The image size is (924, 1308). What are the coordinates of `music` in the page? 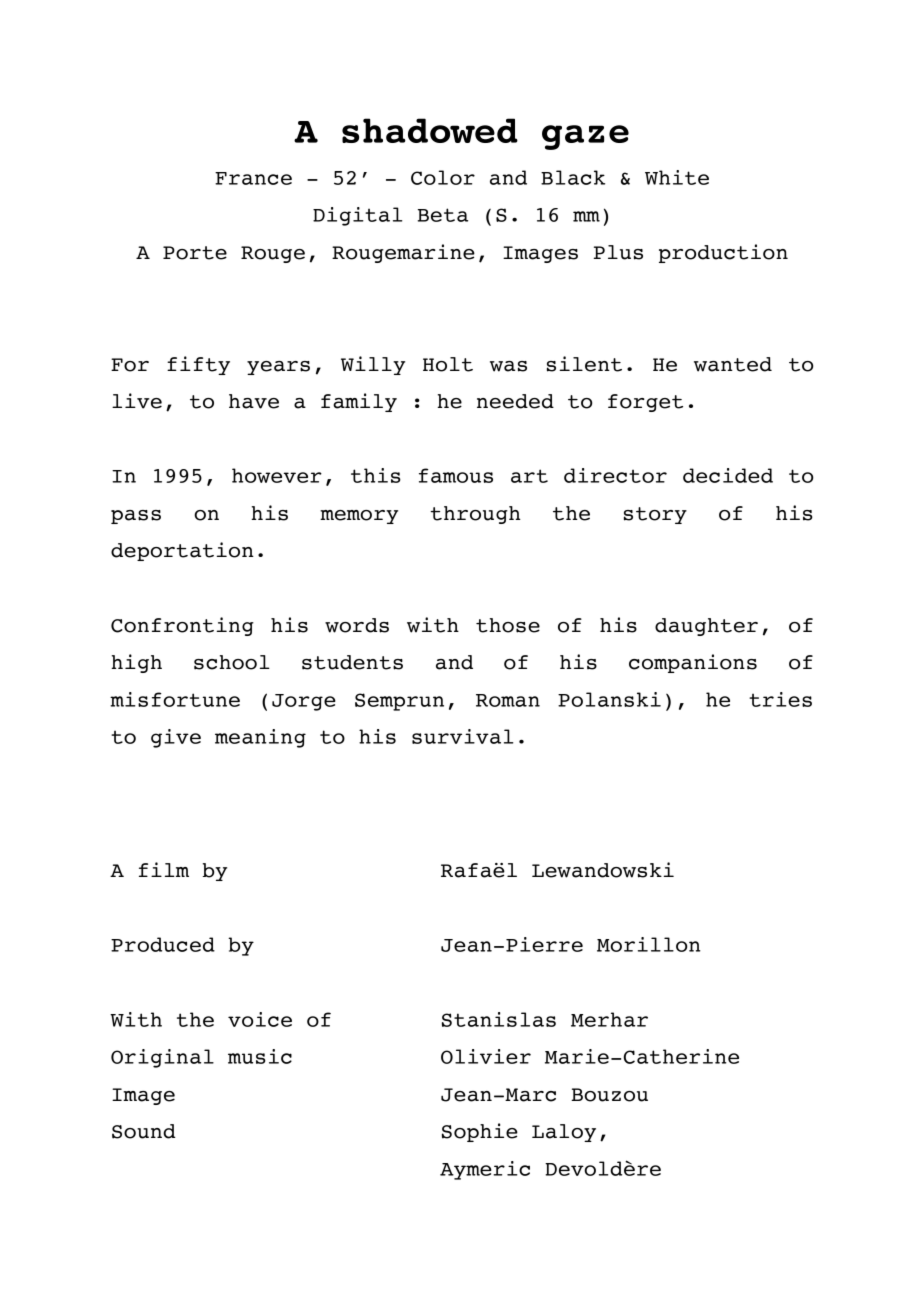 It's located at (260, 1056).
